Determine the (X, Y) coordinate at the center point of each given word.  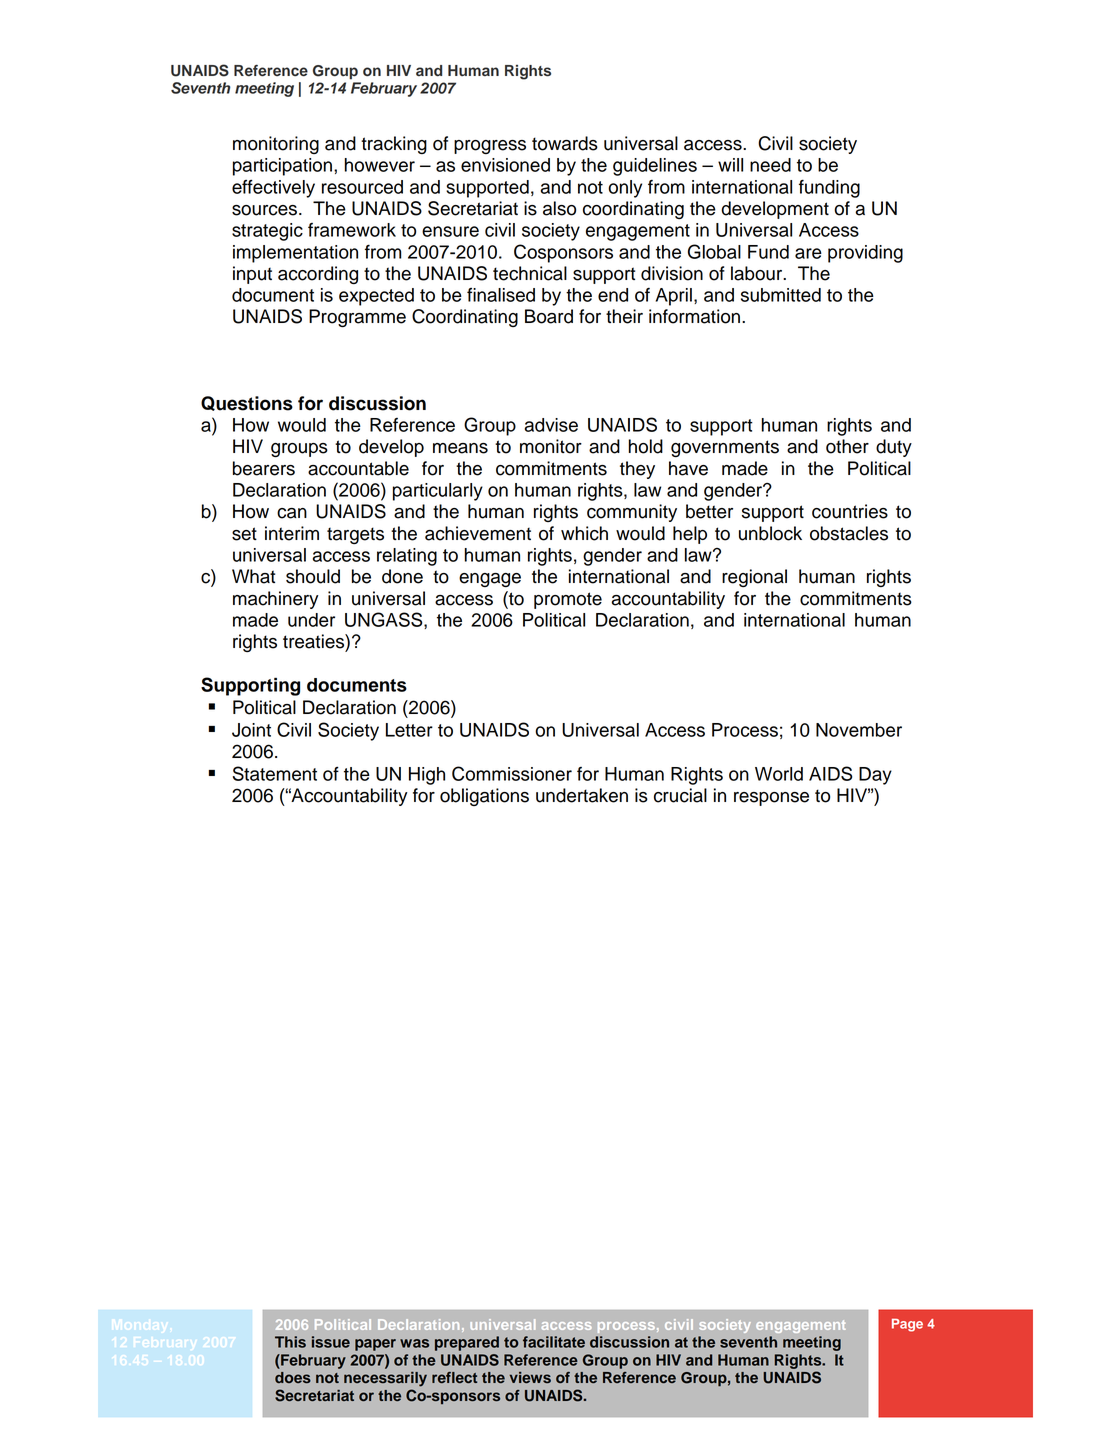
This (290, 1342)
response (771, 799)
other (847, 446)
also (559, 208)
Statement (275, 773)
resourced (362, 187)
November (859, 730)
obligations (484, 797)
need (770, 165)
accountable (358, 468)
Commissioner (512, 773)
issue (331, 1342)
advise (551, 425)
